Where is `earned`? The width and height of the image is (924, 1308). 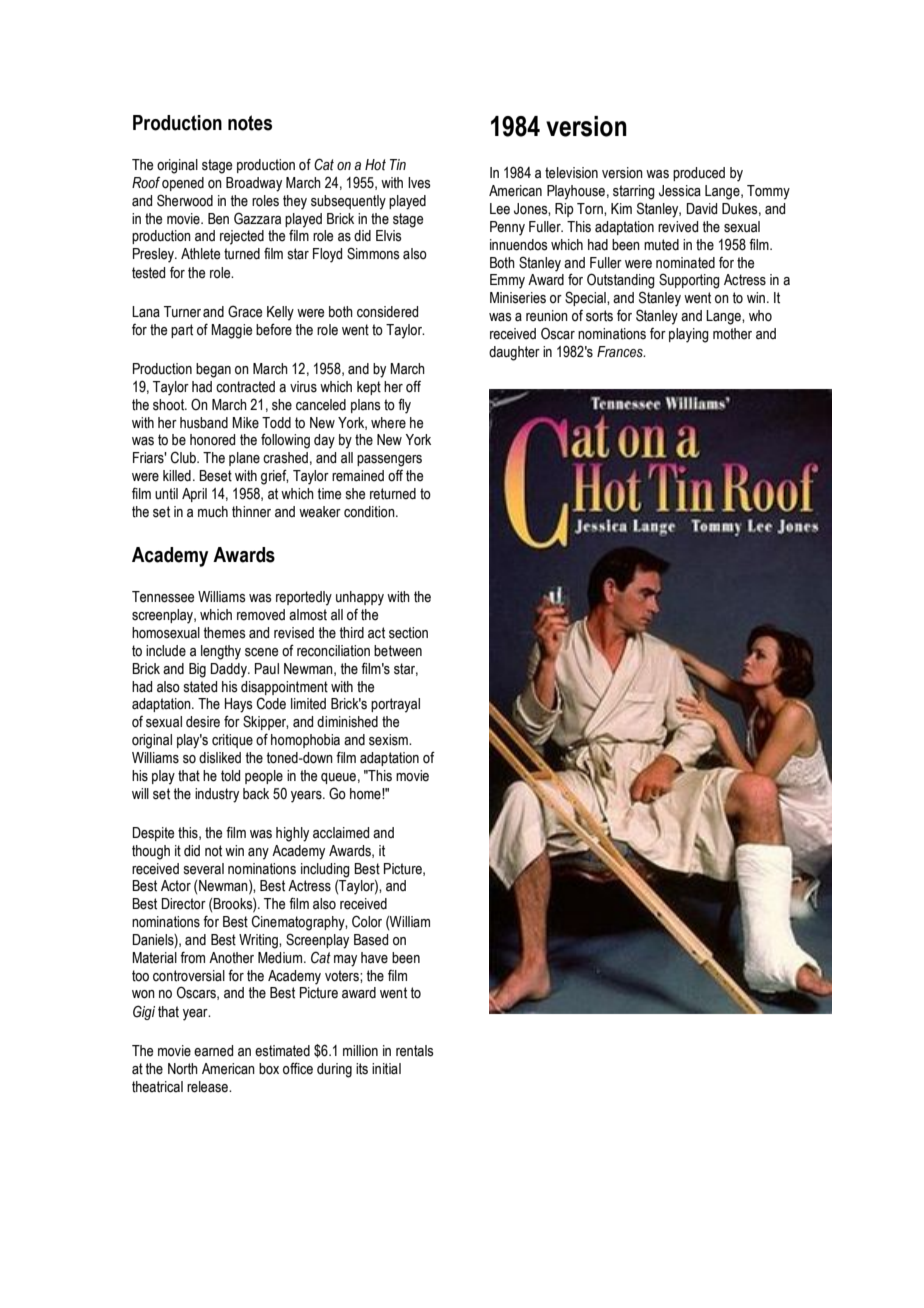 earned is located at coordinates (213, 1051).
